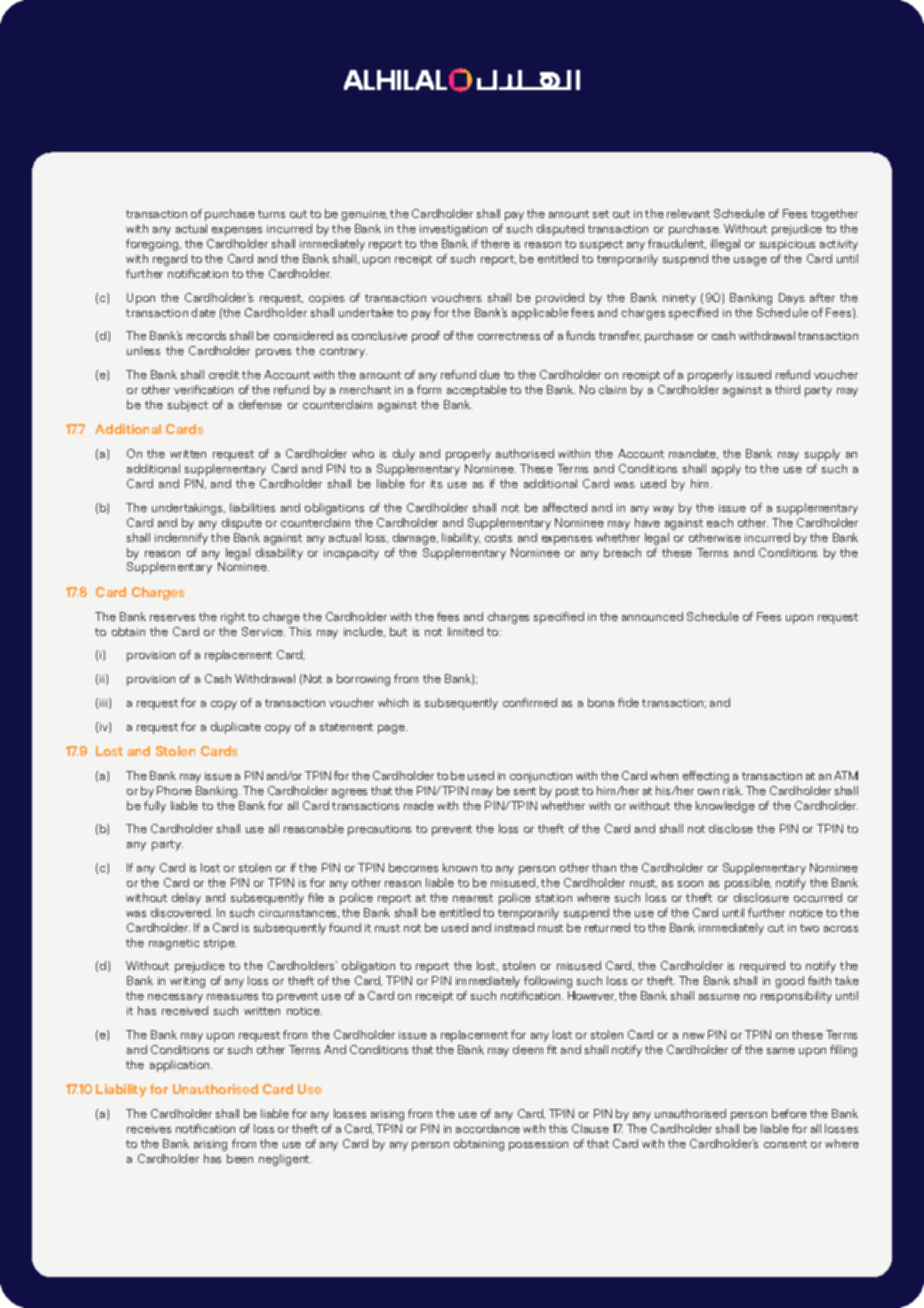 This document has height=1308, width=924. Describe the element at coordinates (170, 260) in the document. I see `regard` at that location.
